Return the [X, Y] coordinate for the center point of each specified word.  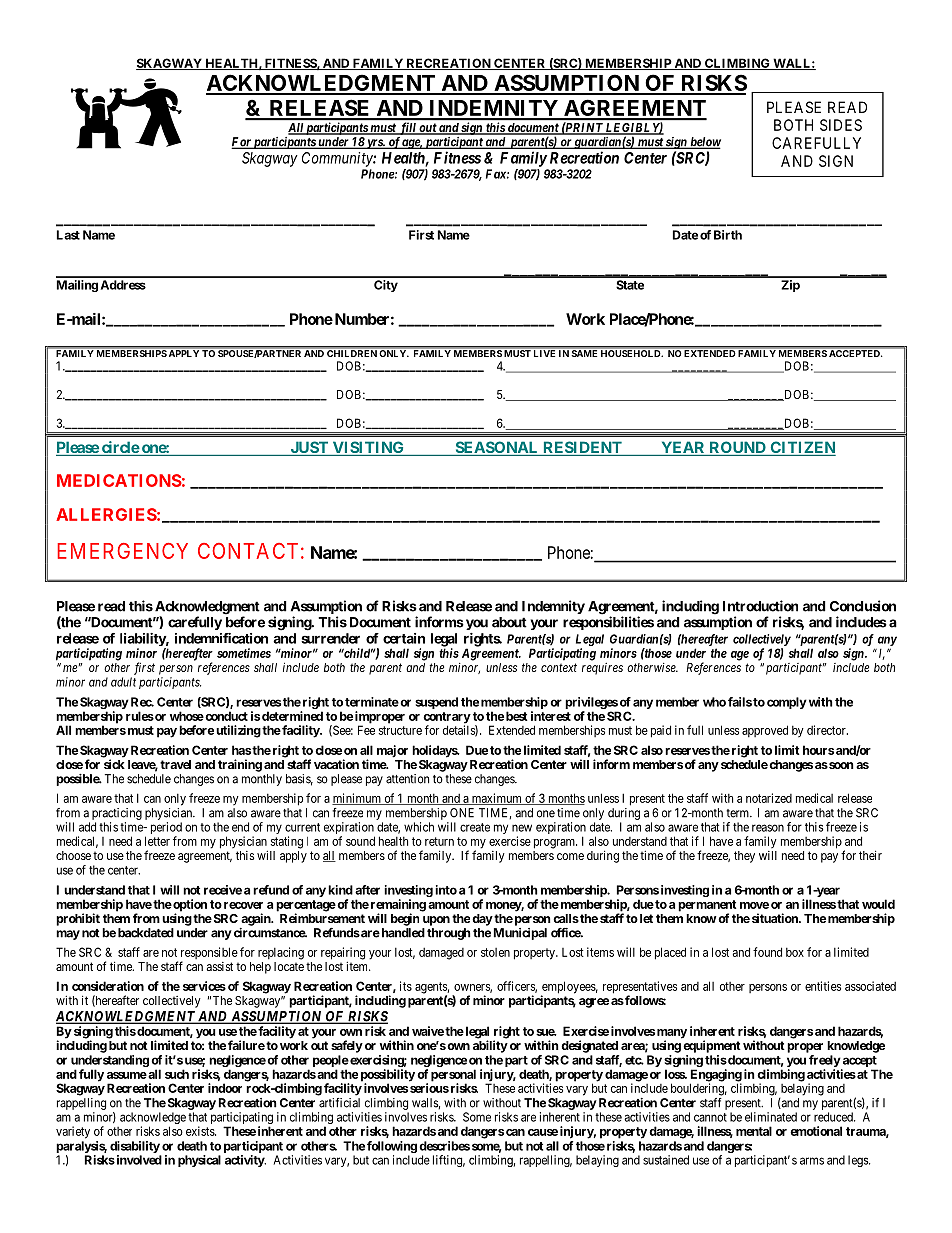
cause [543, 1132]
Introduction [760, 606]
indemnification [221, 638]
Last [68, 235]
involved [138, 1160]
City [386, 286]
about [509, 622]
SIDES [841, 125]
